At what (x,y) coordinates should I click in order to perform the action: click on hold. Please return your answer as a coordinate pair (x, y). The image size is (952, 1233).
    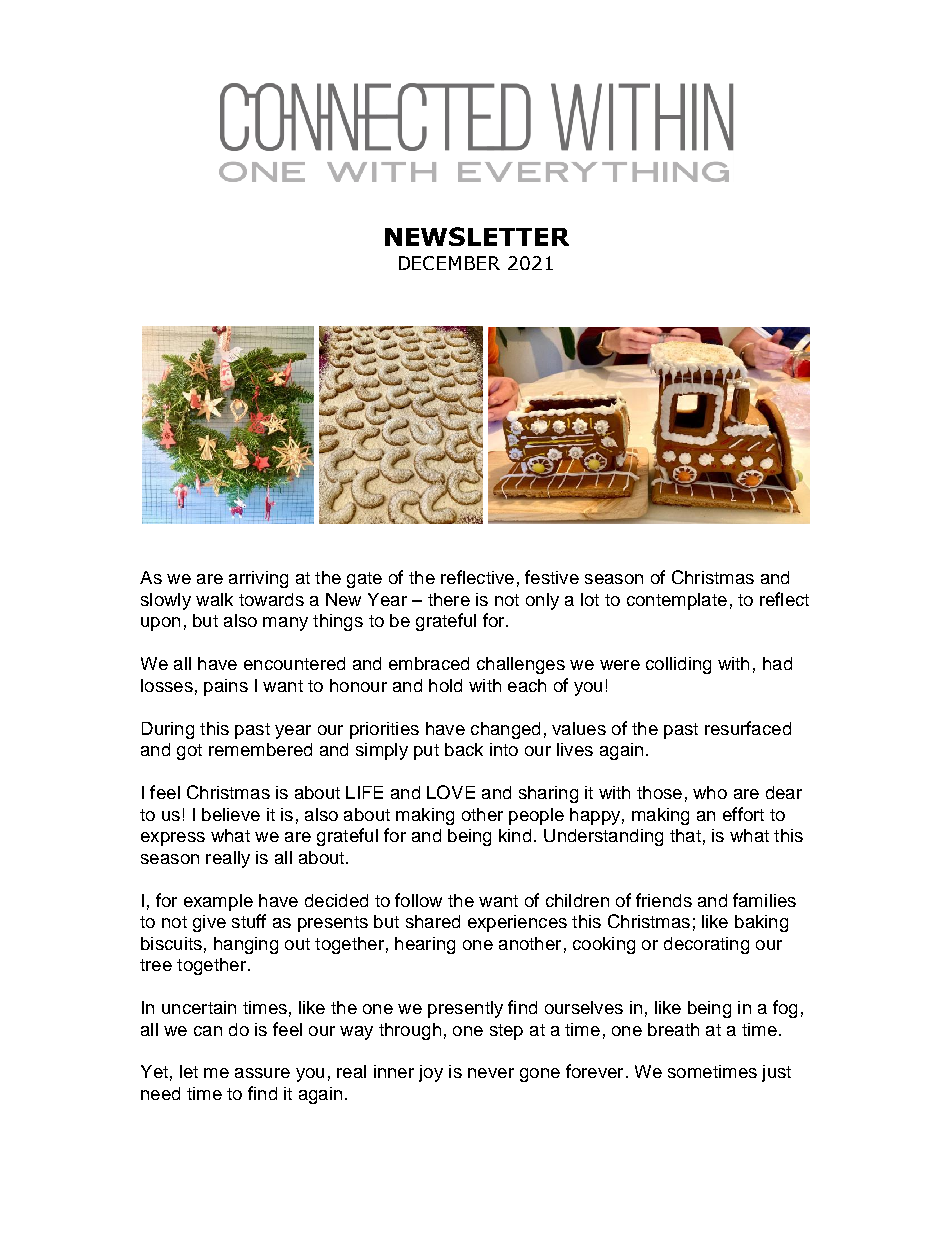
    Looking at the image, I should click on (445, 685).
